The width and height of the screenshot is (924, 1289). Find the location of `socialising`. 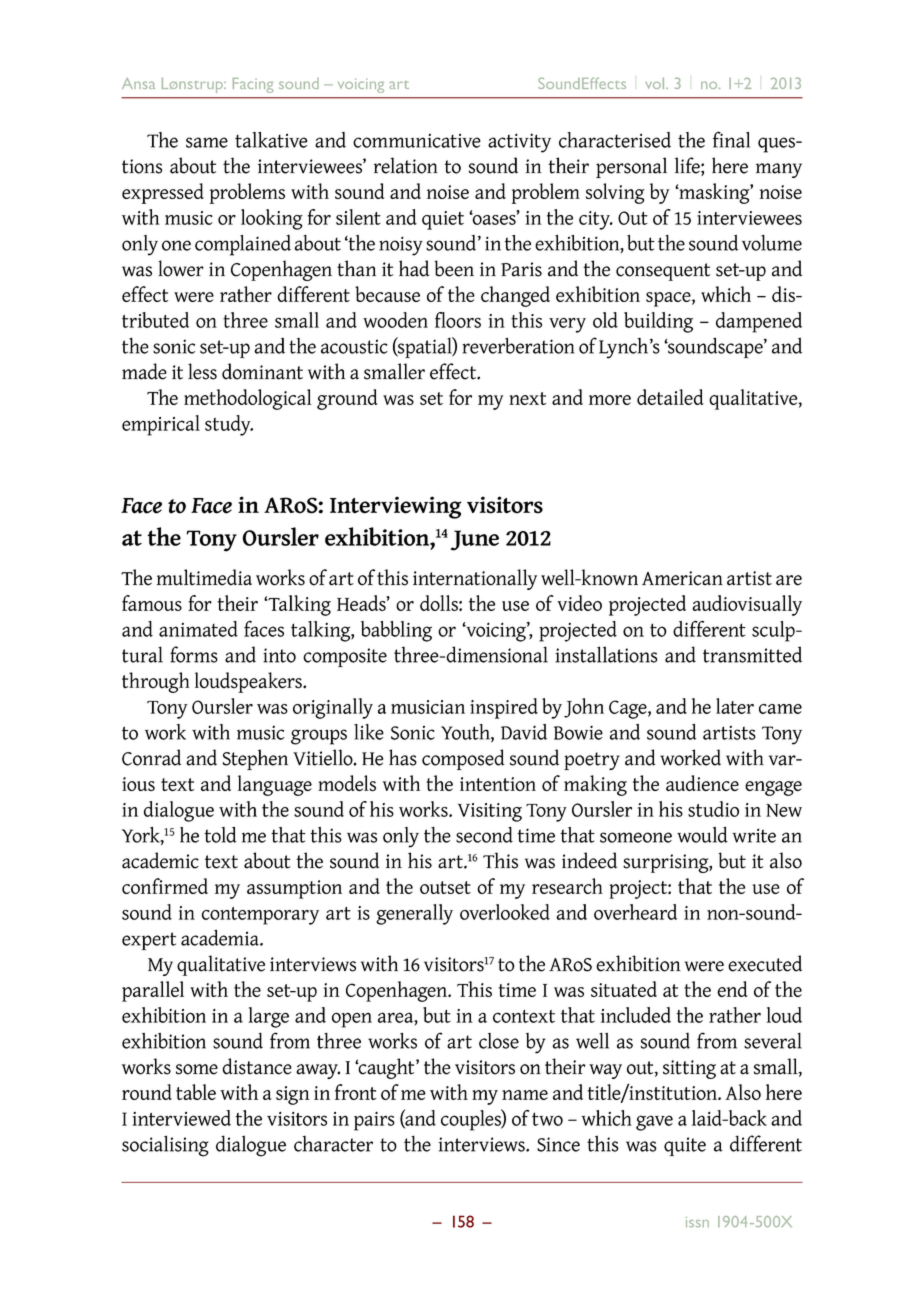

socialising is located at coordinates (165, 1146).
